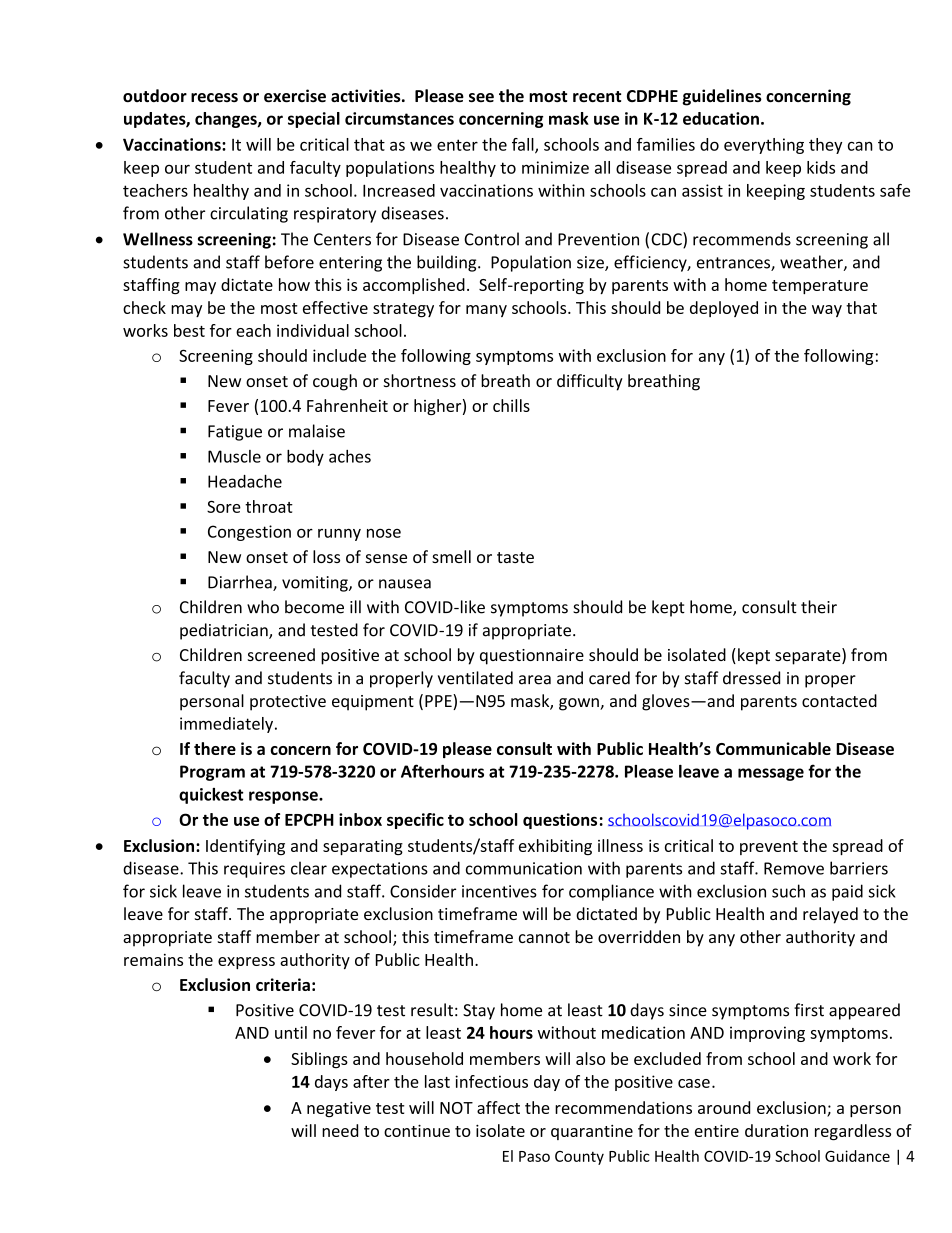 This page has height=1233, width=952. Describe the element at coordinates (340, 1130) in the page. I see `need` at that location.
